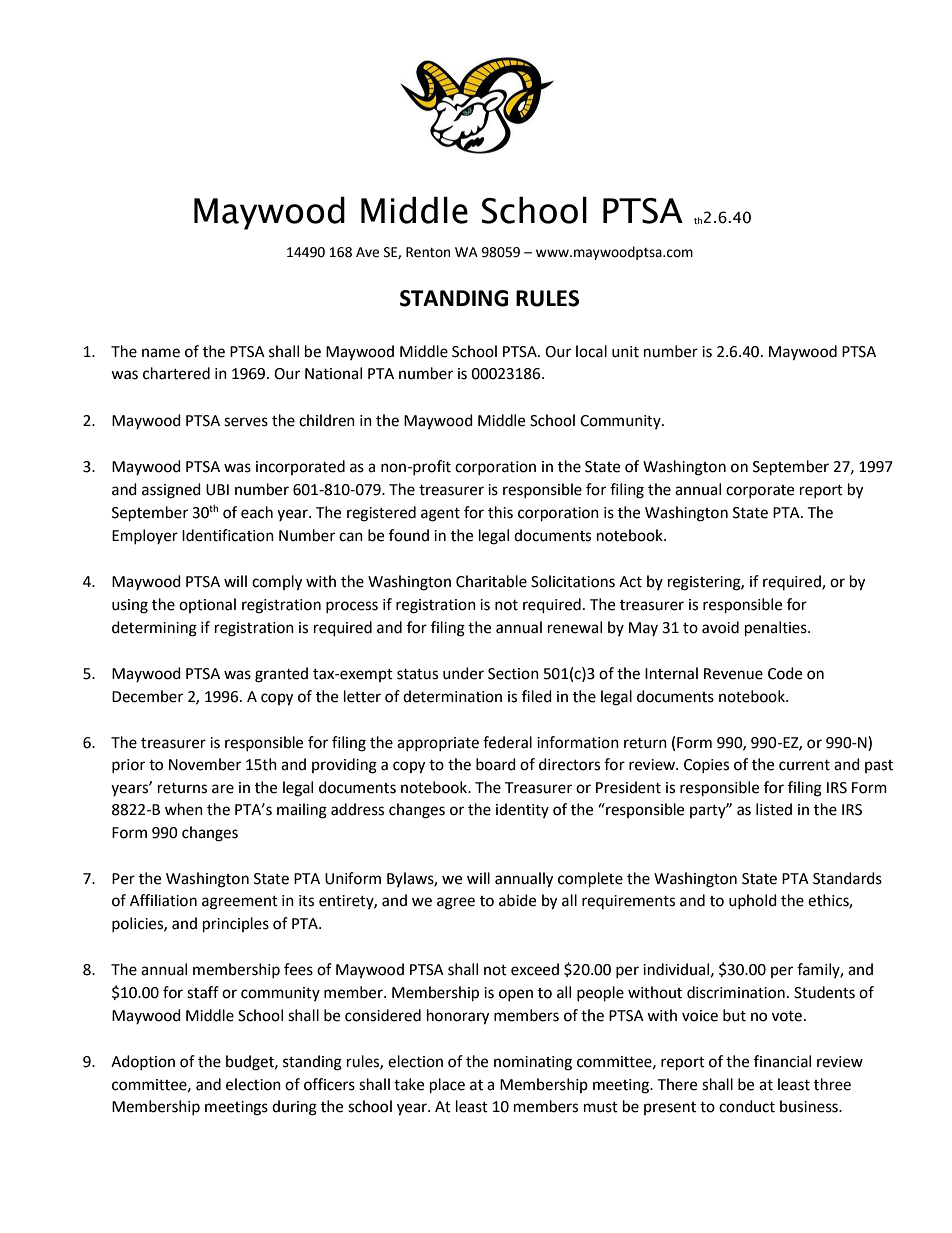  Describe the element at coordinates (143, 1062) in the screenshot. I see `Adoption` at that location.
